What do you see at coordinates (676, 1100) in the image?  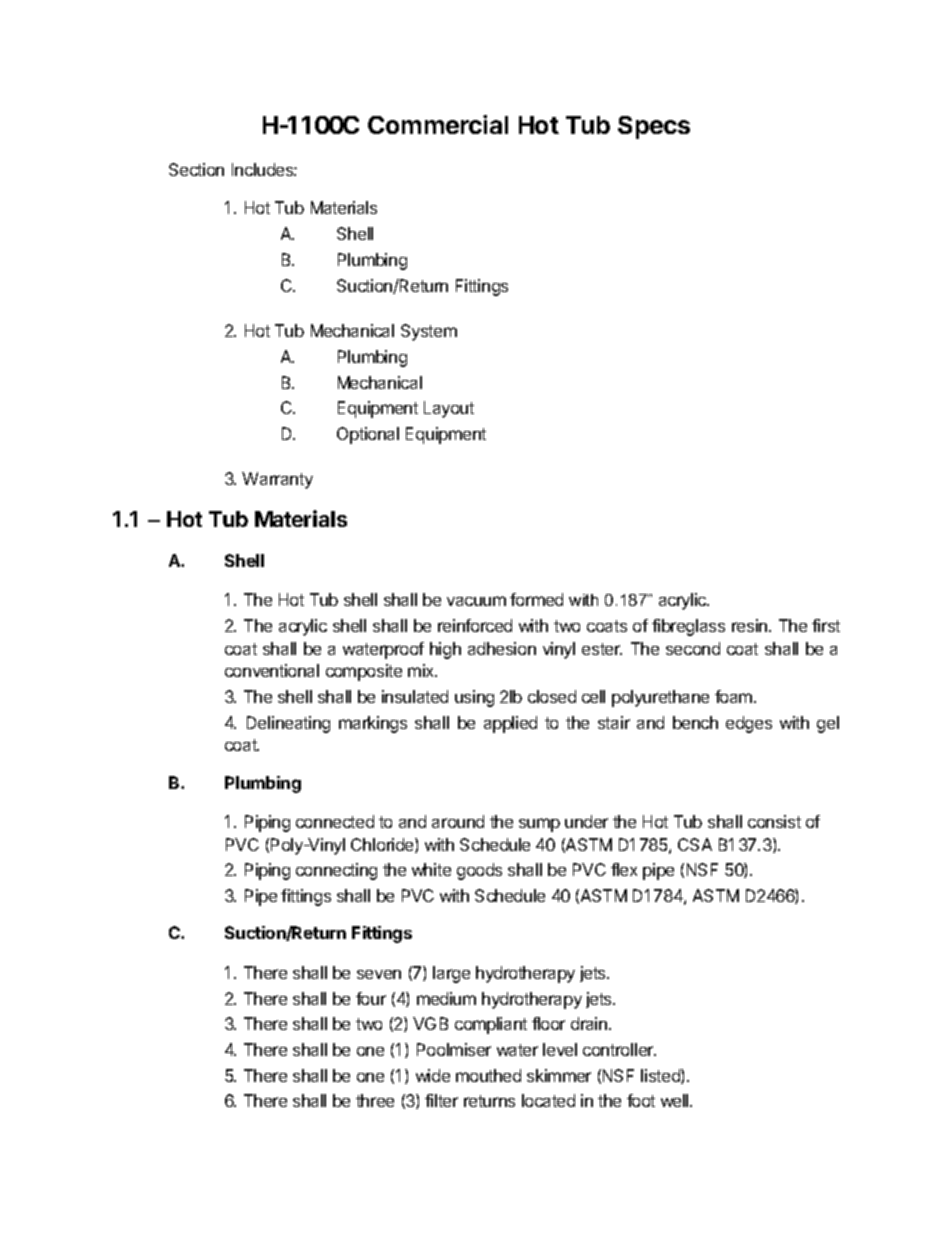 I see `well` at bounding box center [676, 1100].
